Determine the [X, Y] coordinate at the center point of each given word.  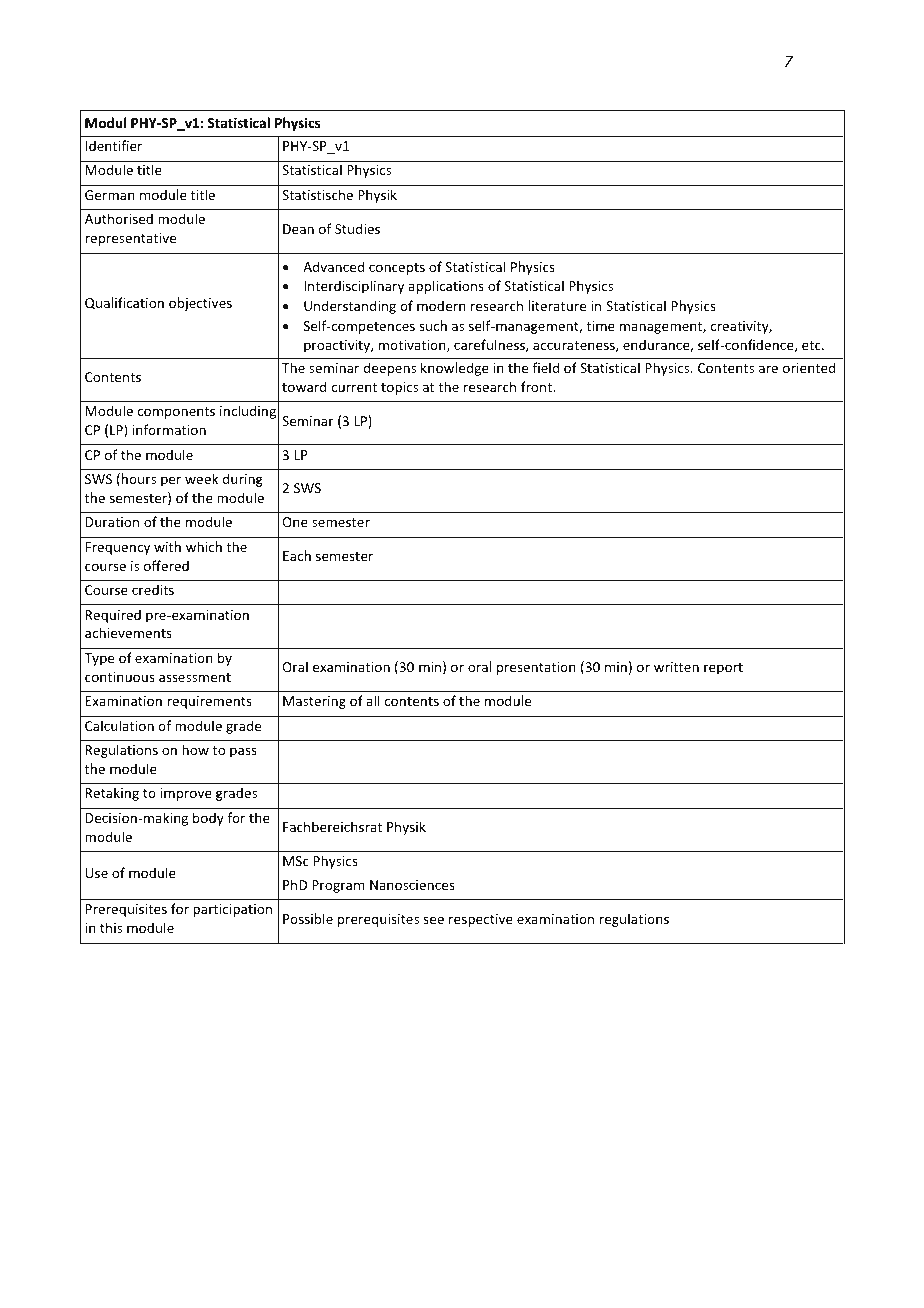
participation [232, 910]
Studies [357, 228]
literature [557, 305]
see [433, 920]
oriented [809, 367]
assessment [195, 677]
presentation [536, 668]
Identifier [113, 145]
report [723, 669]
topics [399, 388]
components [176, 413]
